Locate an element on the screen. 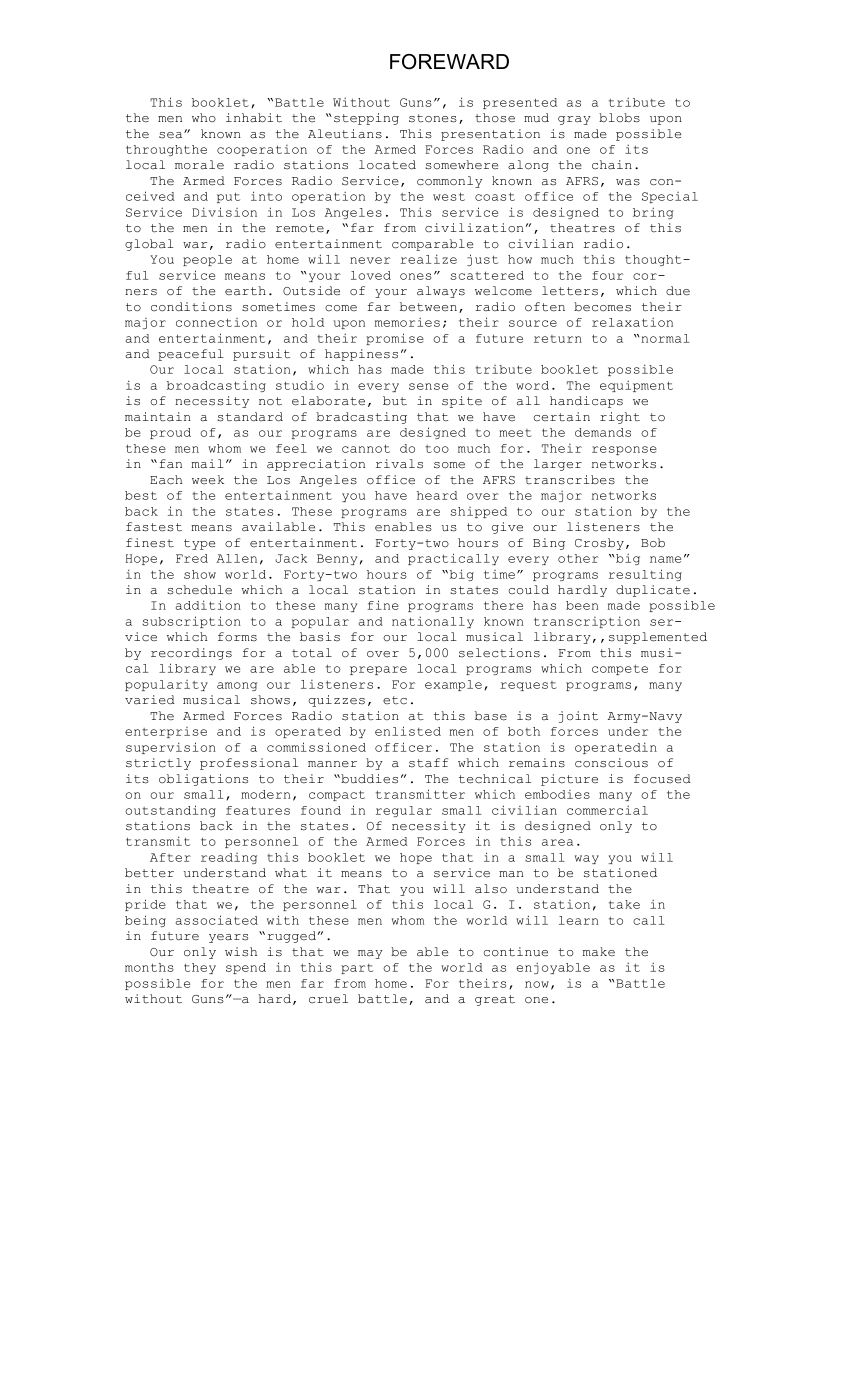  make is located at coordinates (599, 952).
